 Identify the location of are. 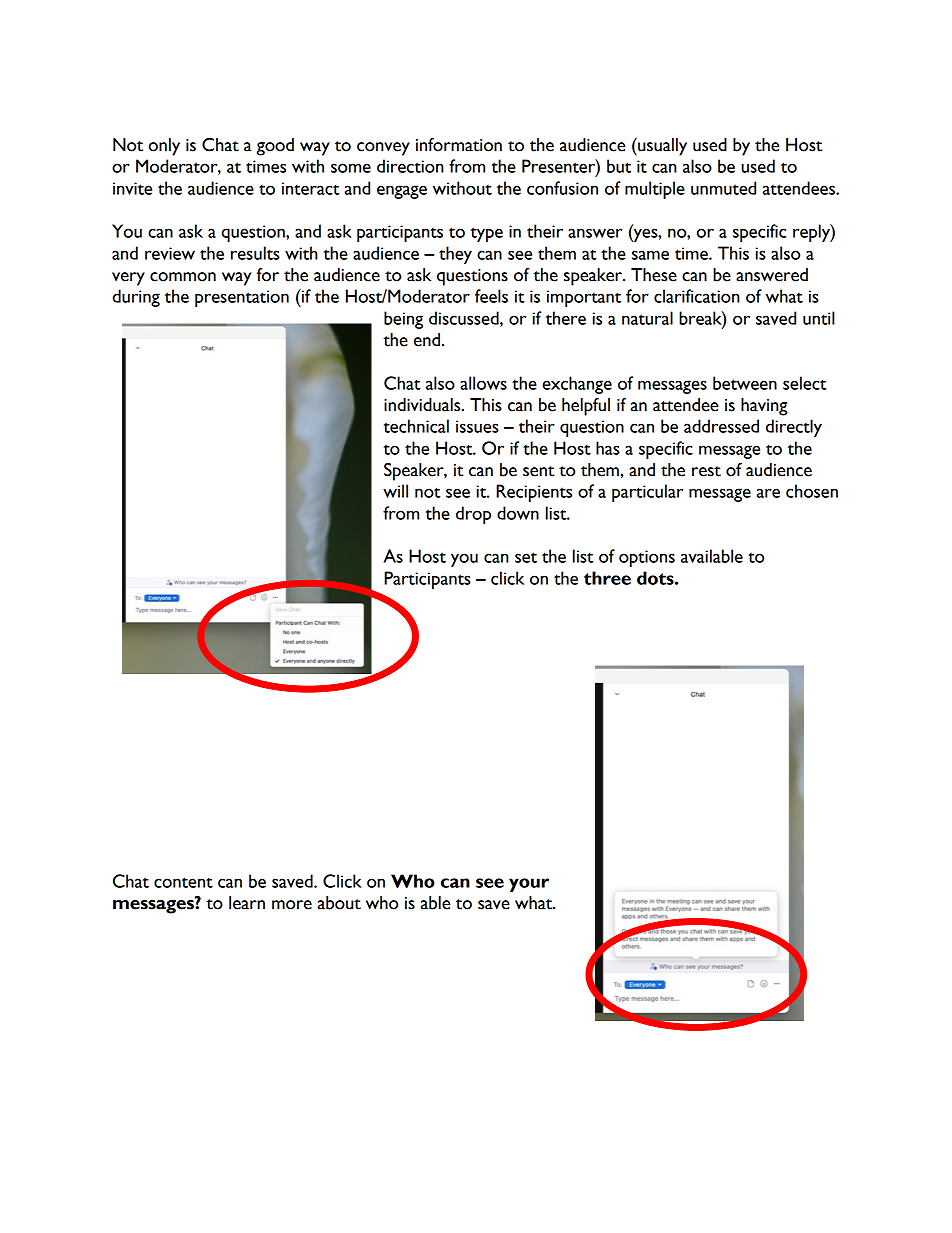
(768, 493).
